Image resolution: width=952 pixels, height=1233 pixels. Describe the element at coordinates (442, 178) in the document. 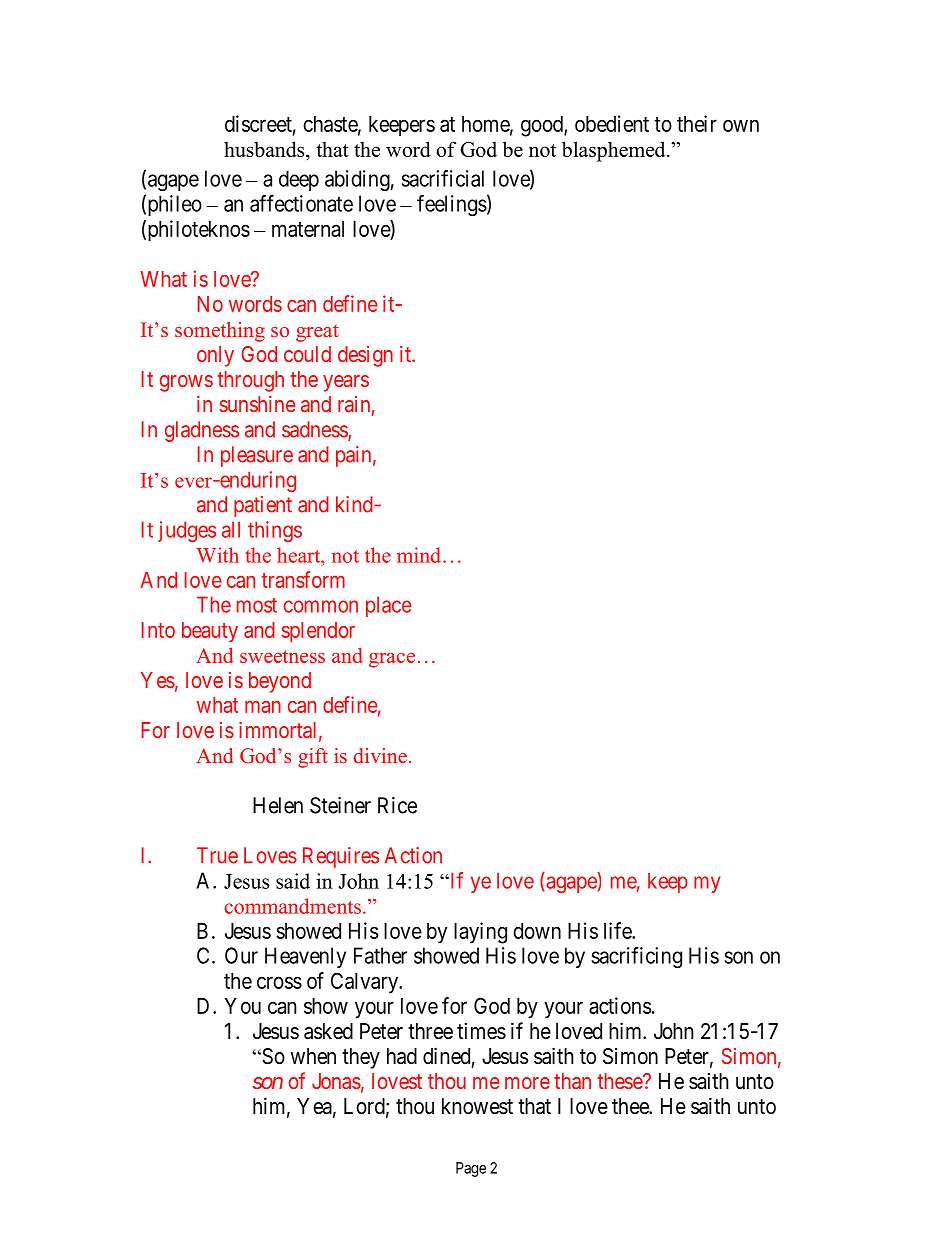

I see `sacrificial` at that location.
